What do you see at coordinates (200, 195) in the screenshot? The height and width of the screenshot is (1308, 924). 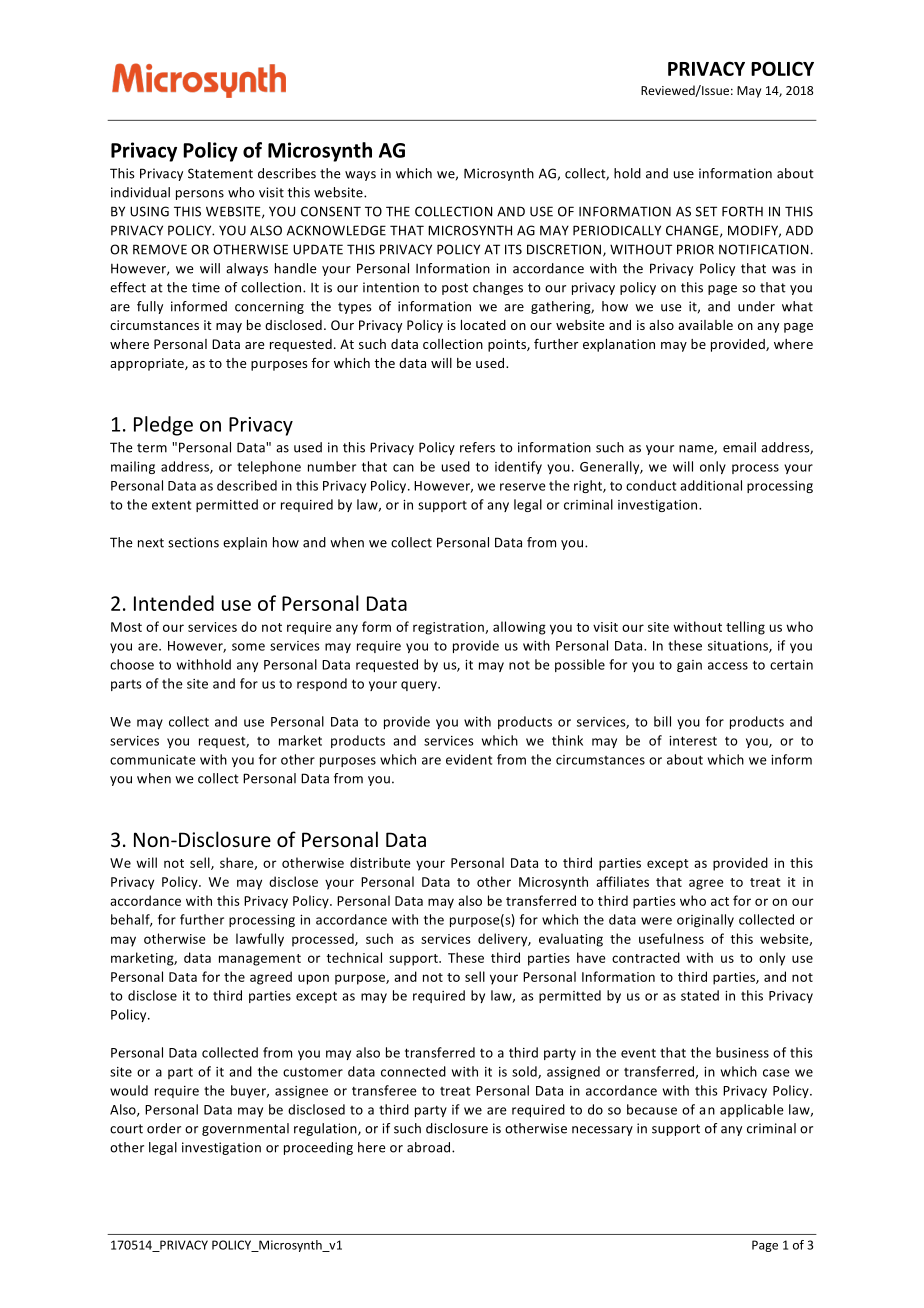 I see `persons` at bounding box center [200, 195].
